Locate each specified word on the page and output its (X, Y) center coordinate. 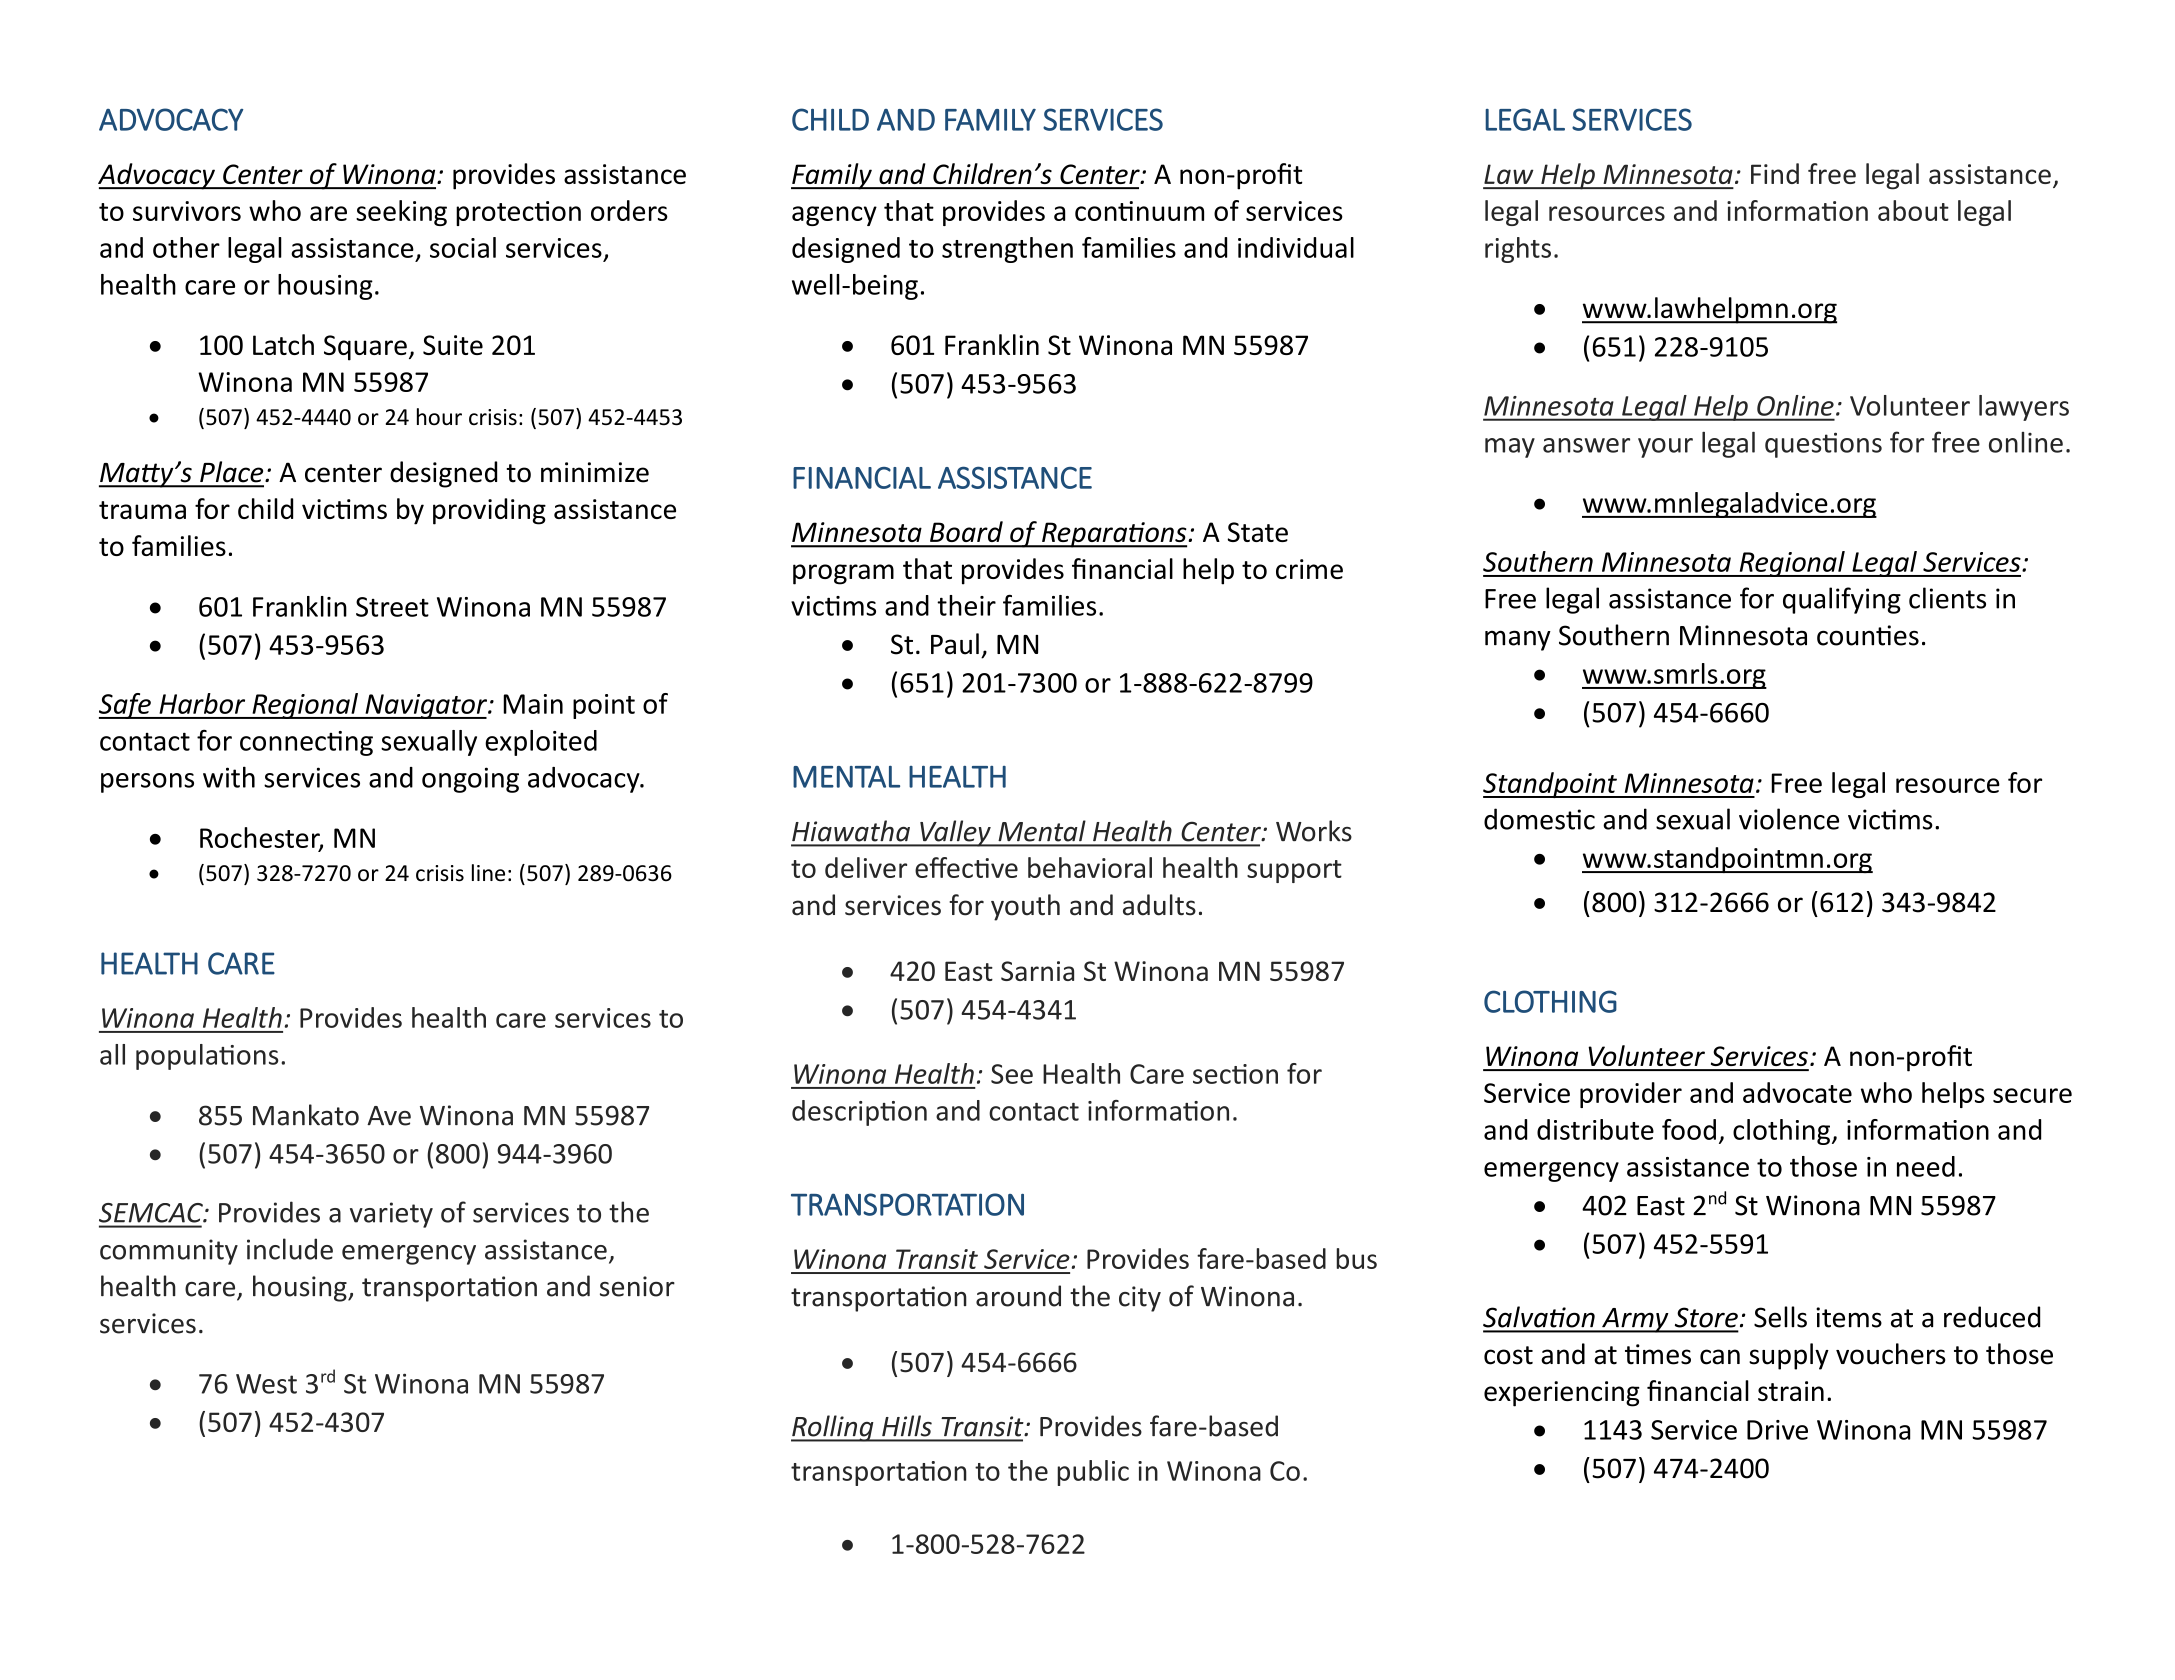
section (1235, 1074)
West (266, 1384)
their (966, 605)
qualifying (1842, 600)
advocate (1797, 1092)
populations (207, 1057)
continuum (1139, 211)
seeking (401, 213)
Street (392, 607)
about (1913, 210)
